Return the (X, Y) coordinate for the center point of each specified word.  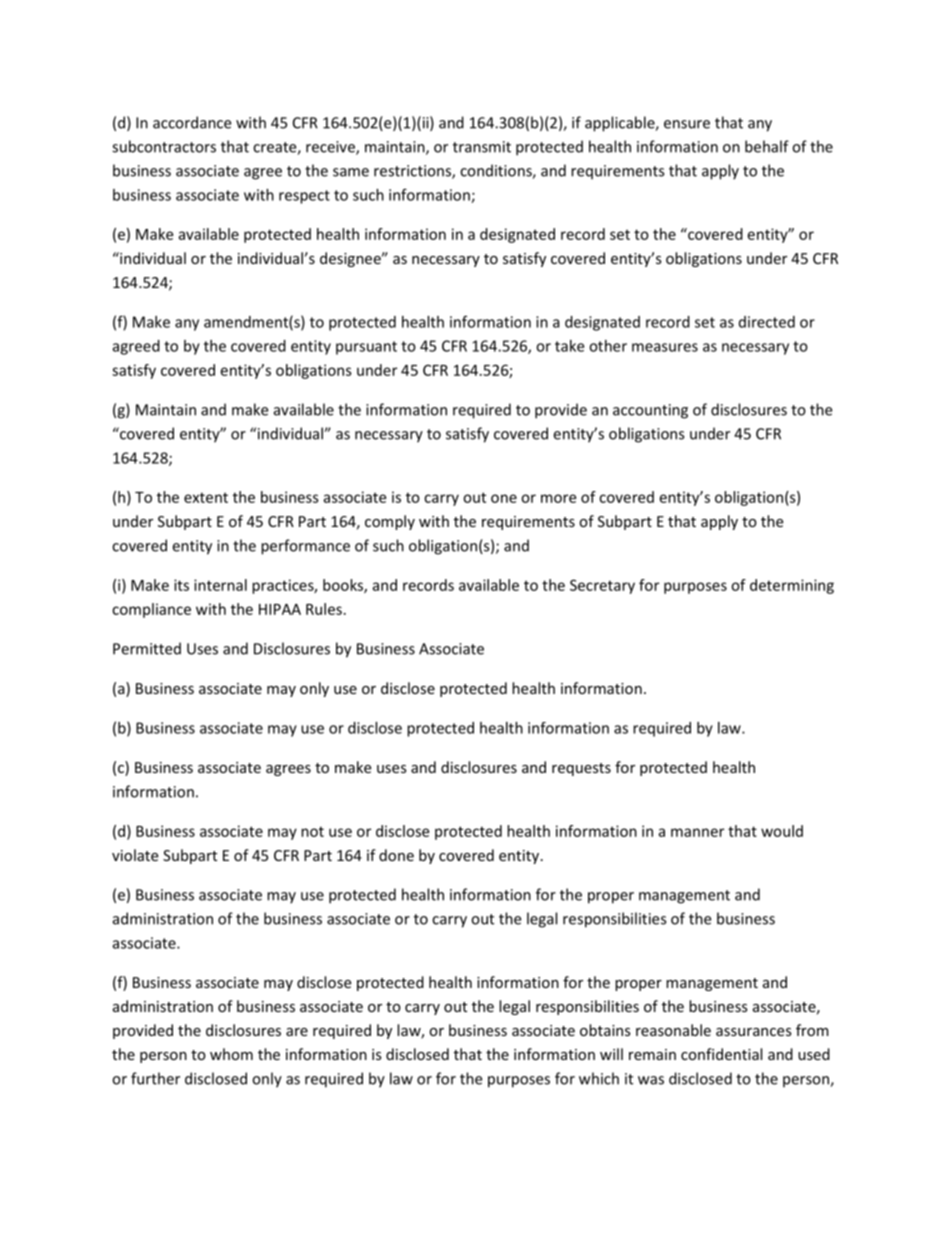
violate (135, 855)
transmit (482, 147)
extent (206, 497)
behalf (767, 146)
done (396, 855)
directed (767, 322)
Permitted (147, 648)
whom (231, 1054)
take (569, 346)
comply (390, 522)
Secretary (602, 586)
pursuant (366, 348)
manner (697, 832)
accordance (192, 122)
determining (792, 586)
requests (581, 769)
